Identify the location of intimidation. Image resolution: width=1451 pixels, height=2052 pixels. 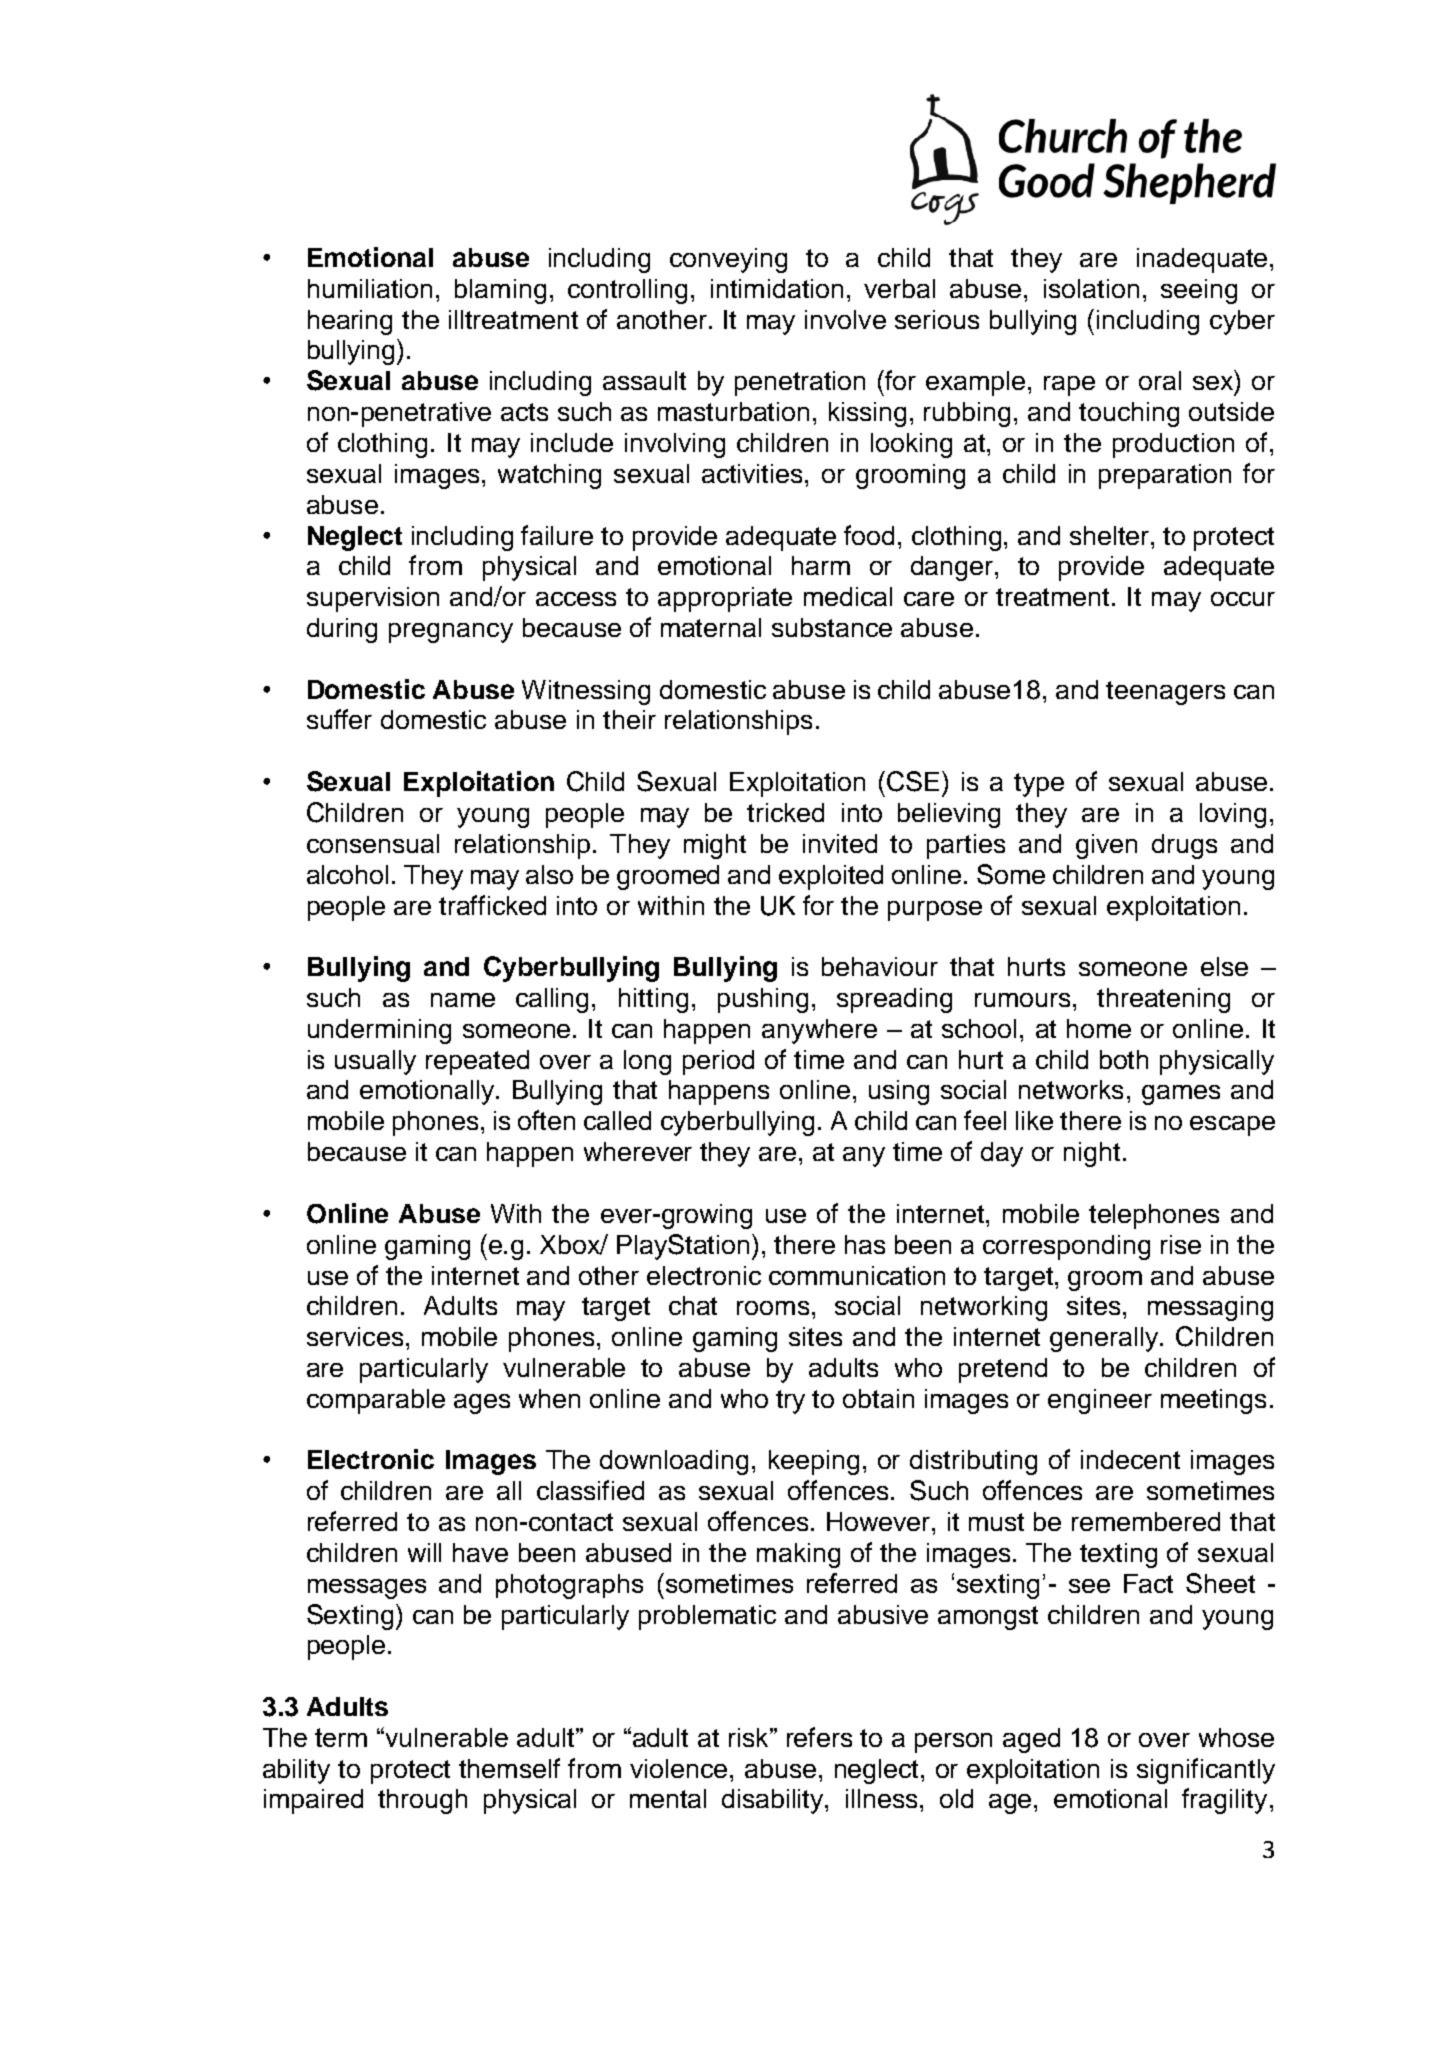
(777, 288).
